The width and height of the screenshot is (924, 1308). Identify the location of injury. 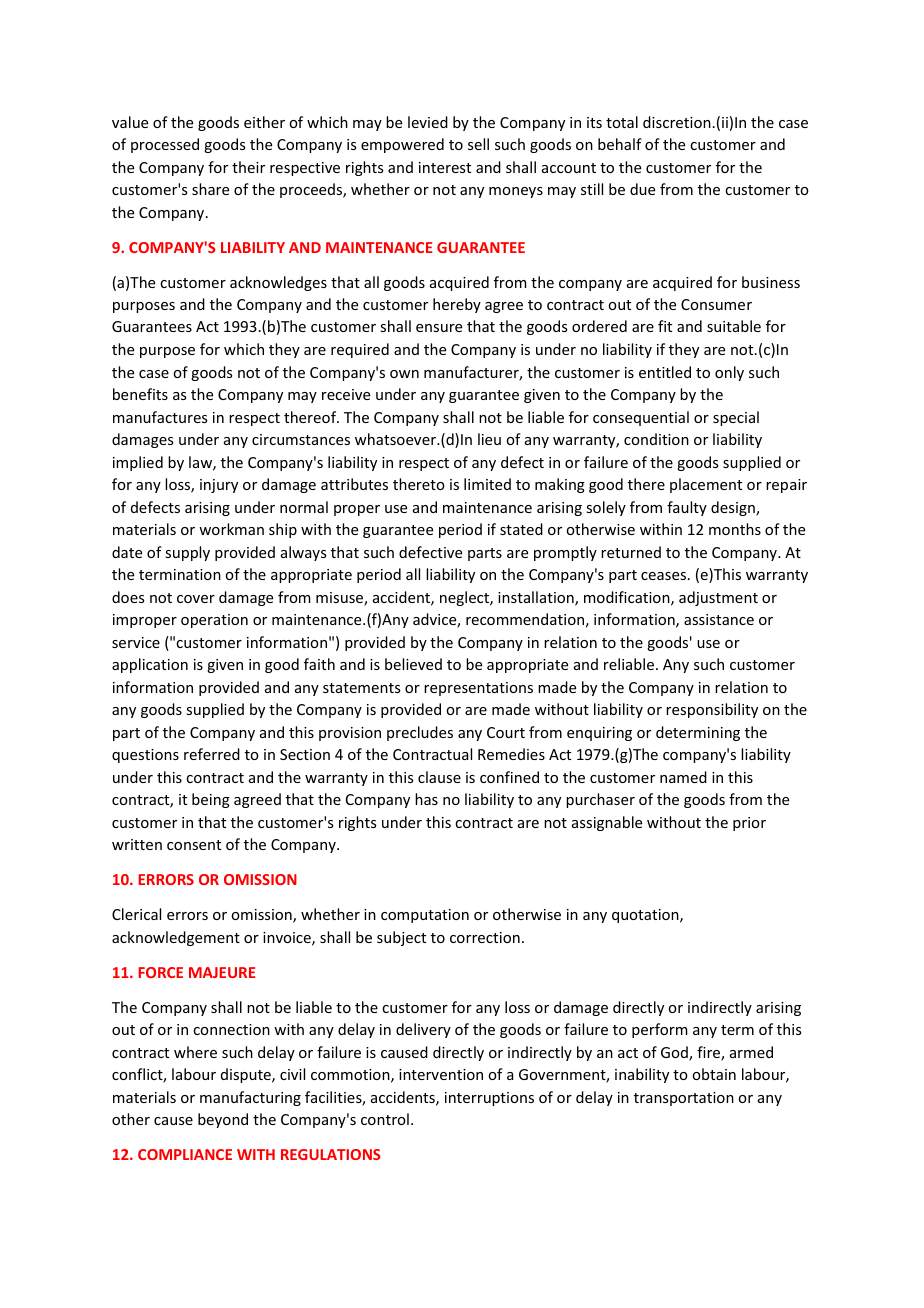
(219, 486).
